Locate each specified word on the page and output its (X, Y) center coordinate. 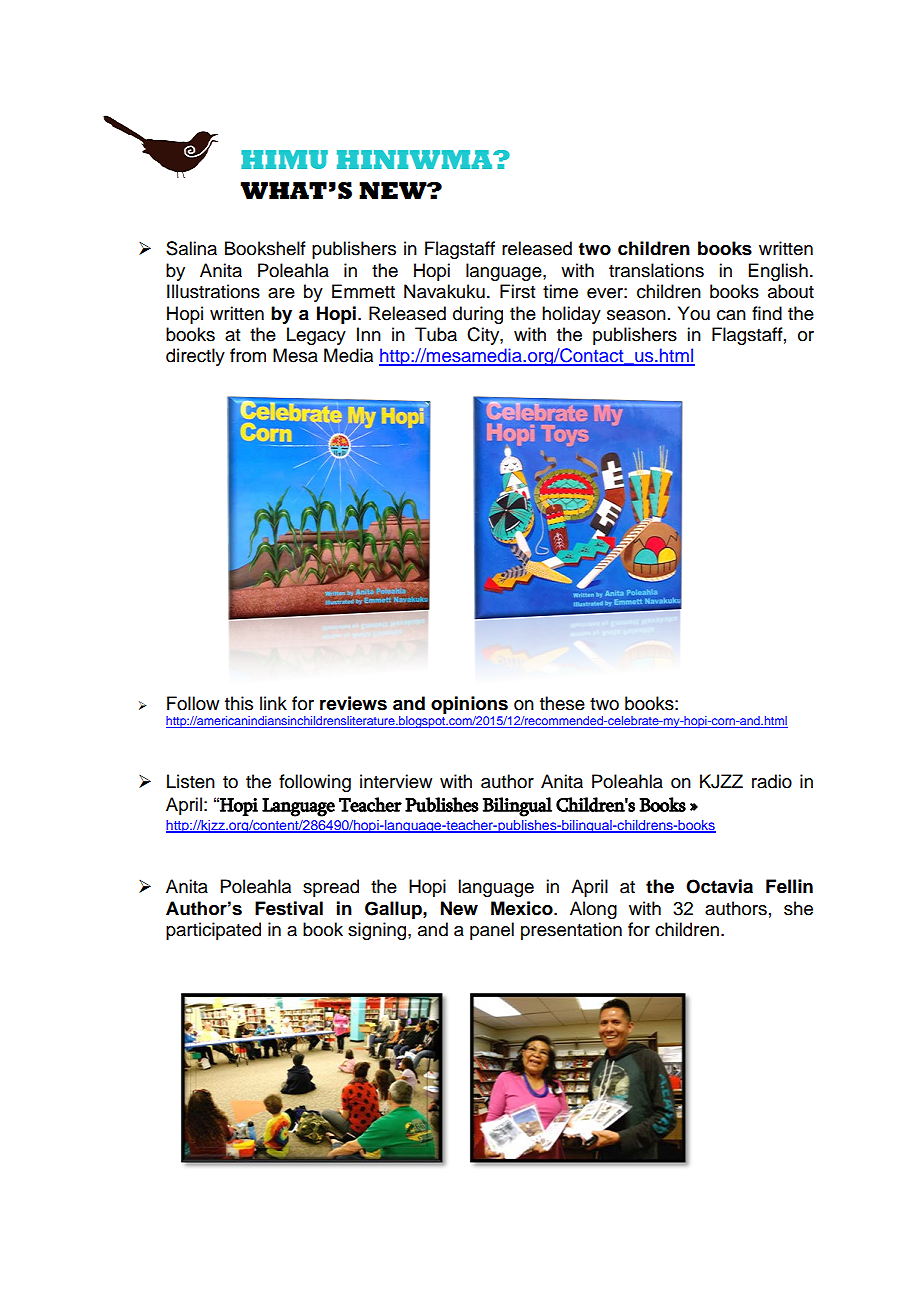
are (281, 293)
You (694, 313)
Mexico (523, 908)
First (517, 291)
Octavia (719, 886)
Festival (289, 908)
